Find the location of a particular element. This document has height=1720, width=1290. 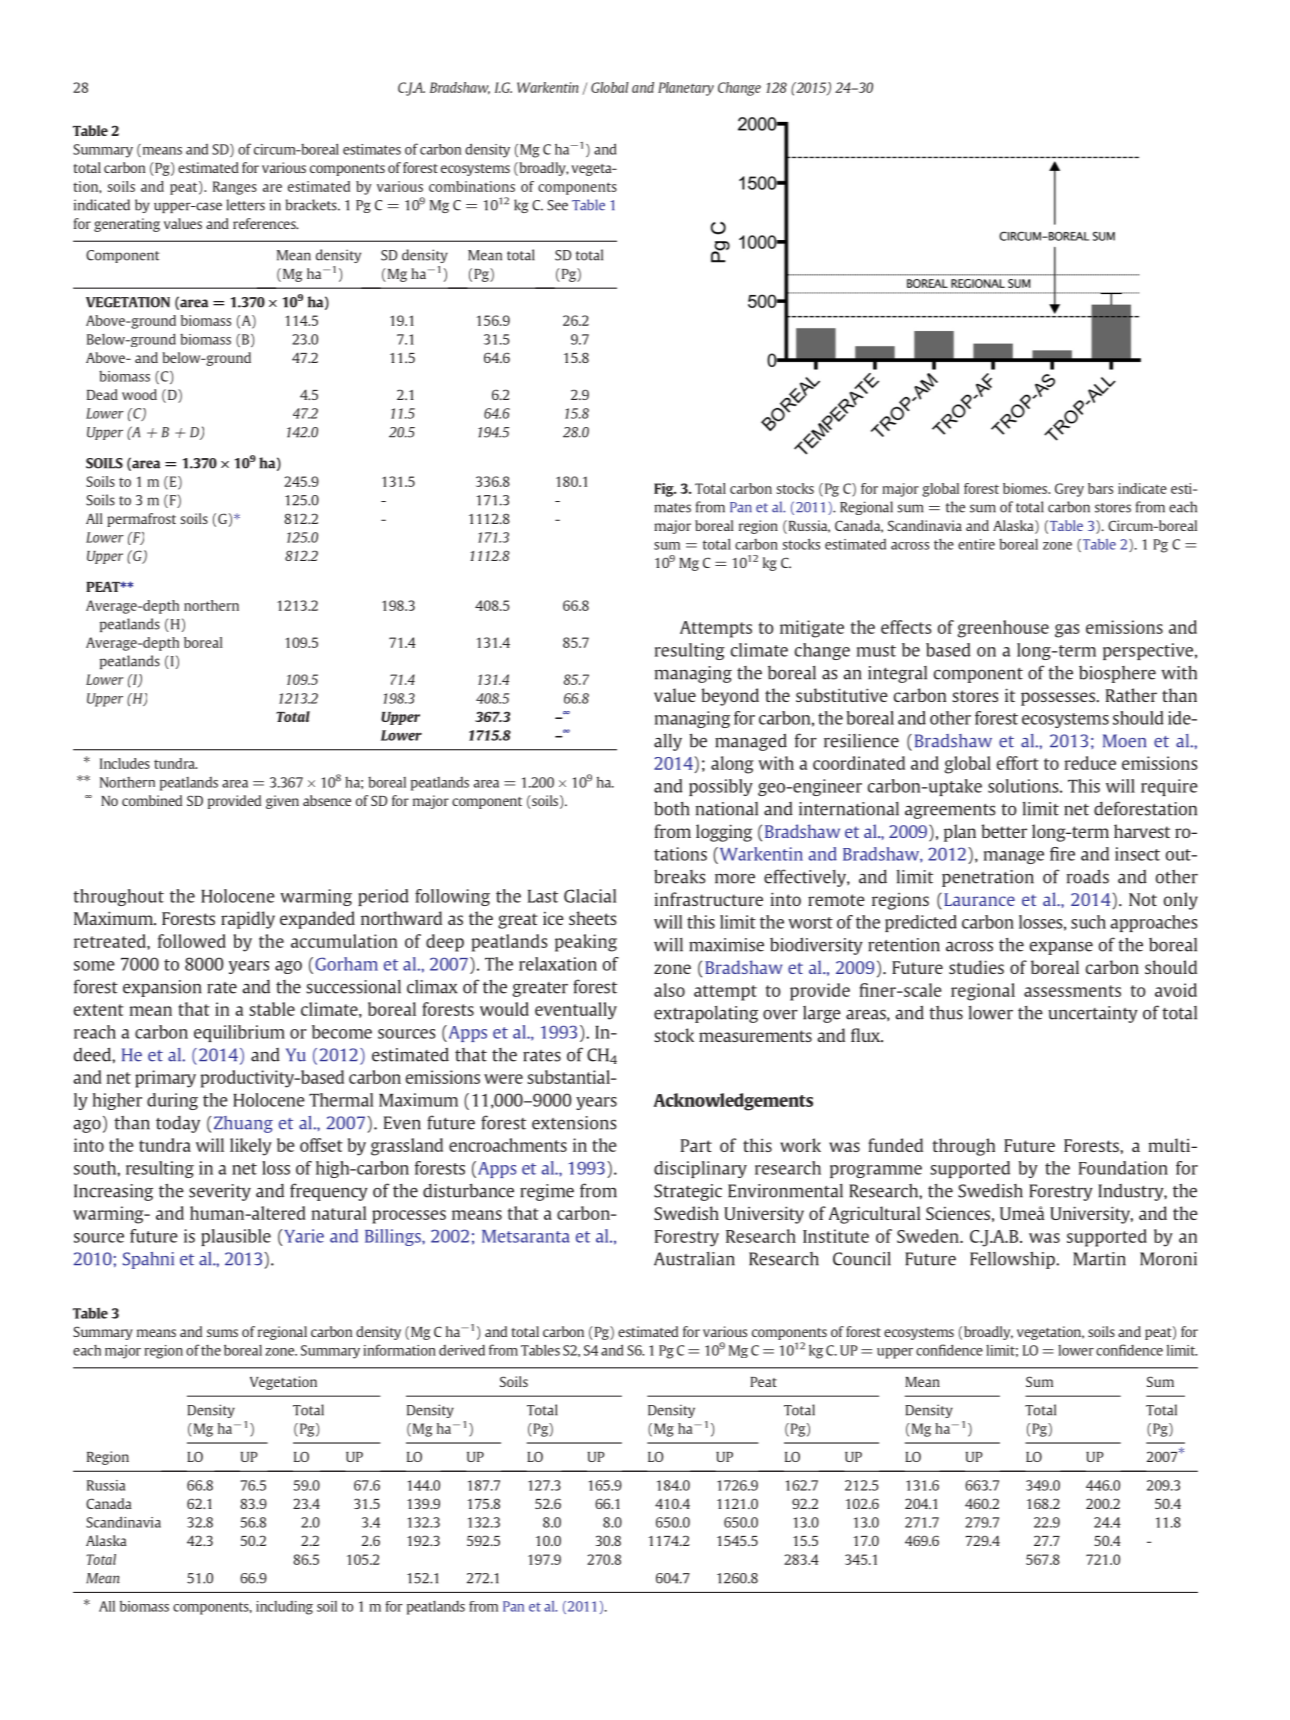

Fellowship is located at coordinates (1013, 1260).
